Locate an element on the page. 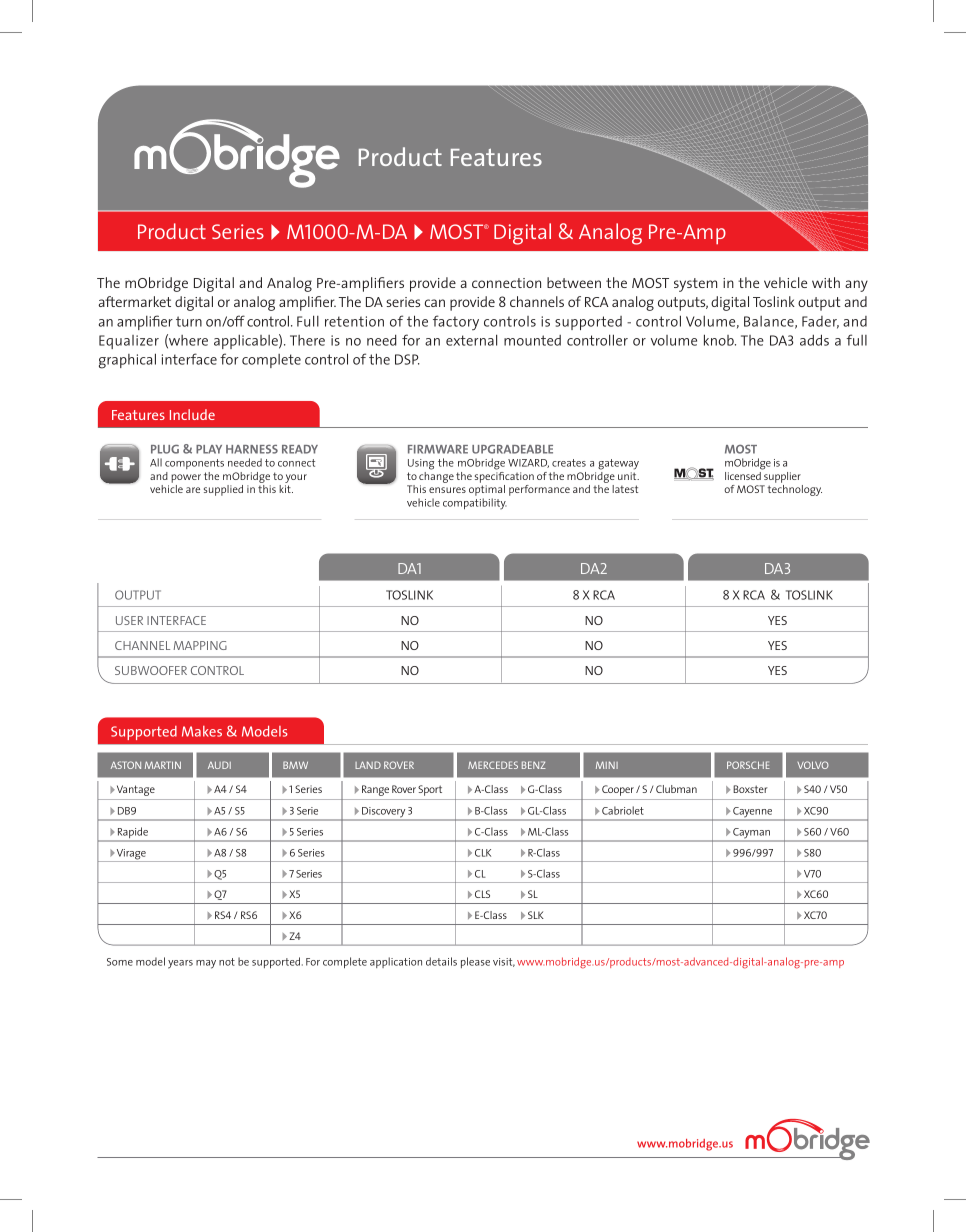  technology is located at coordinates (794, 490).
